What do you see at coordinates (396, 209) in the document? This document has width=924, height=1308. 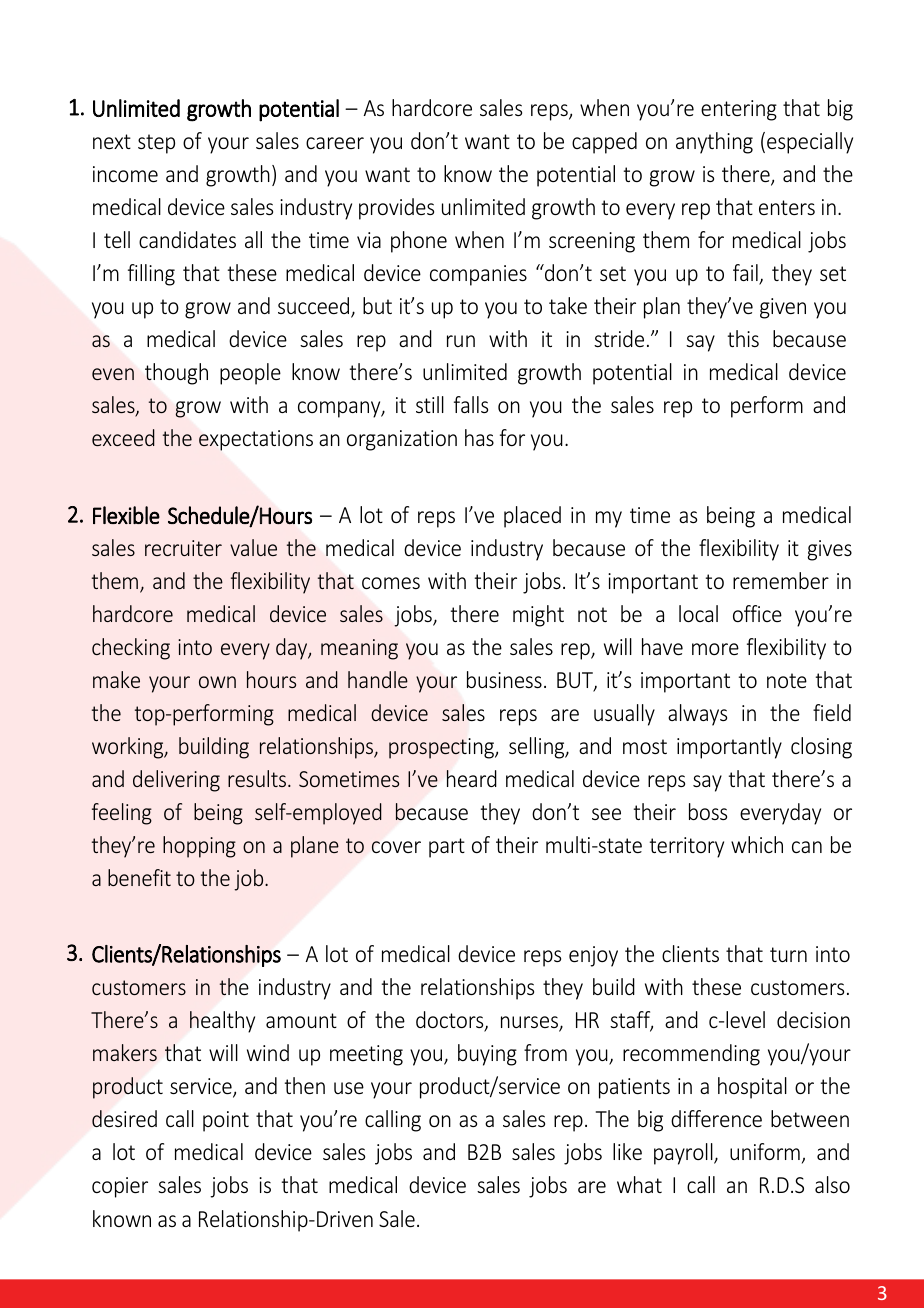 I see `provides` at bounding box center [396, 209].
